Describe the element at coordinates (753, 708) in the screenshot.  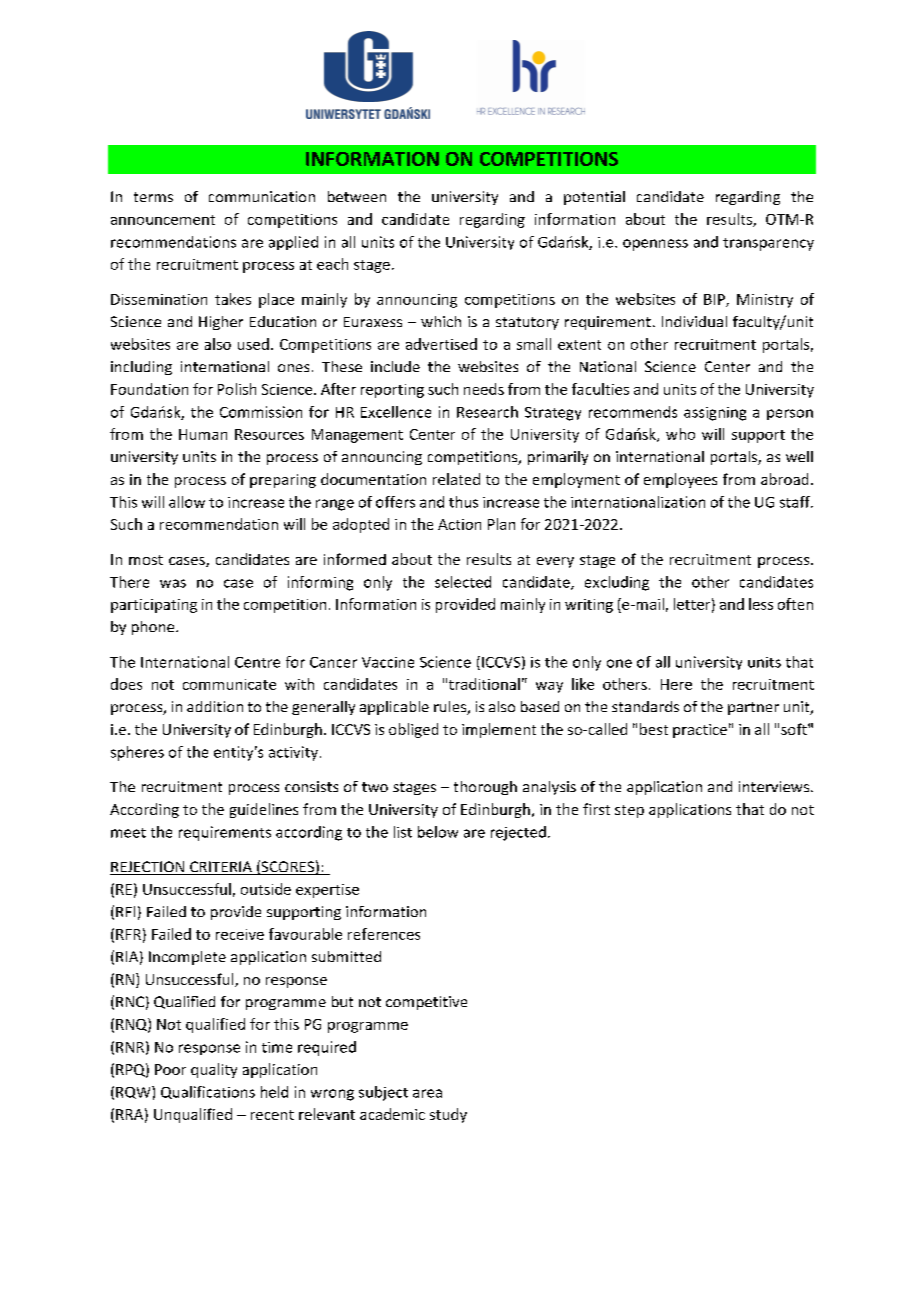
I see `partner` at that location.
